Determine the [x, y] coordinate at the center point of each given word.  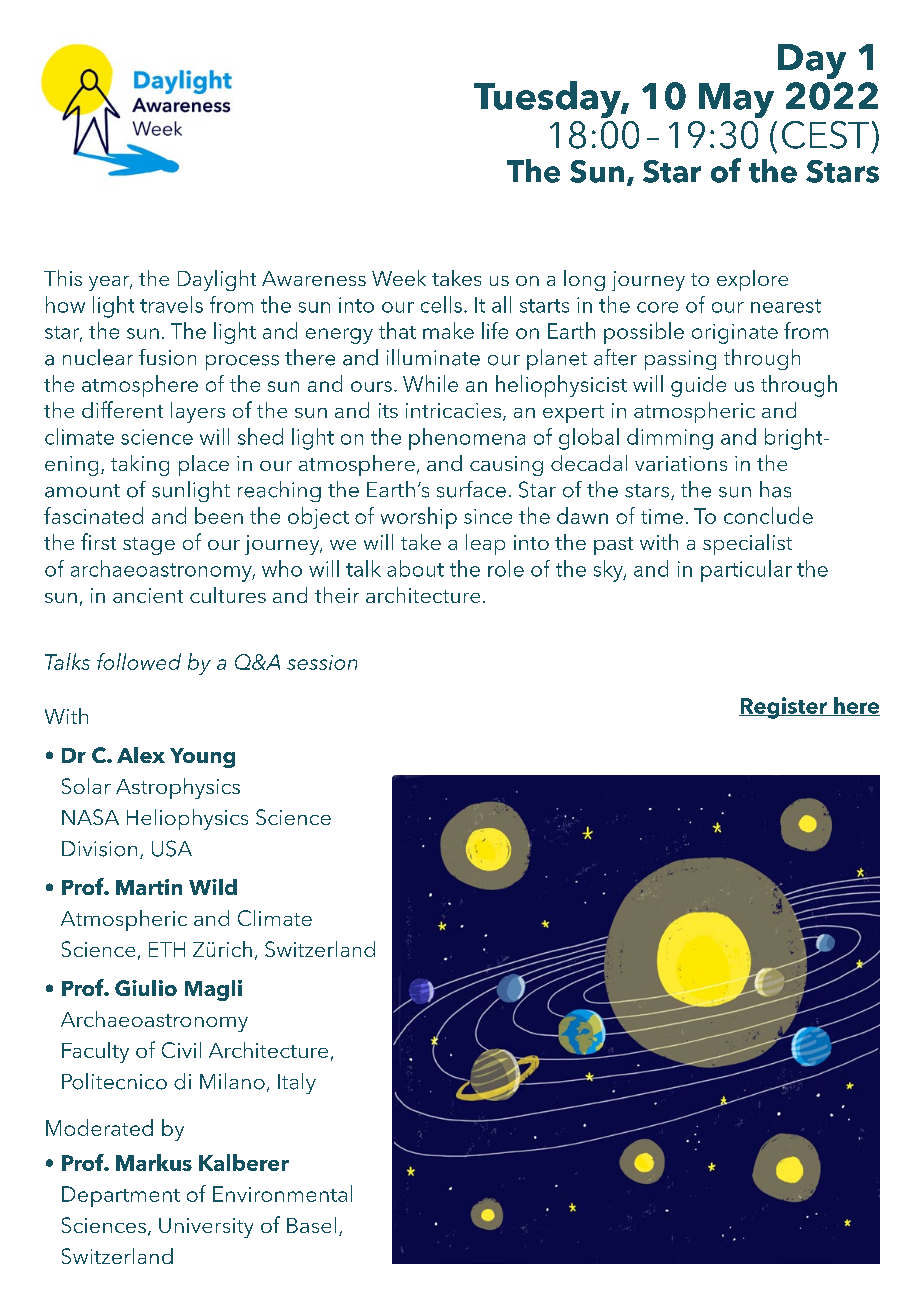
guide [698, 386]
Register [784, 708]
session [322, 662]
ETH [167, 949]
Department [121, 1196]
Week [399, 278]
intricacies [455, 412]
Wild [213, 887]
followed [139, 661]
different [122, 409]
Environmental [282, 1193]
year [110, 283]
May [736, 100]
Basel [311, 1225]
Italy [297, 1083]
